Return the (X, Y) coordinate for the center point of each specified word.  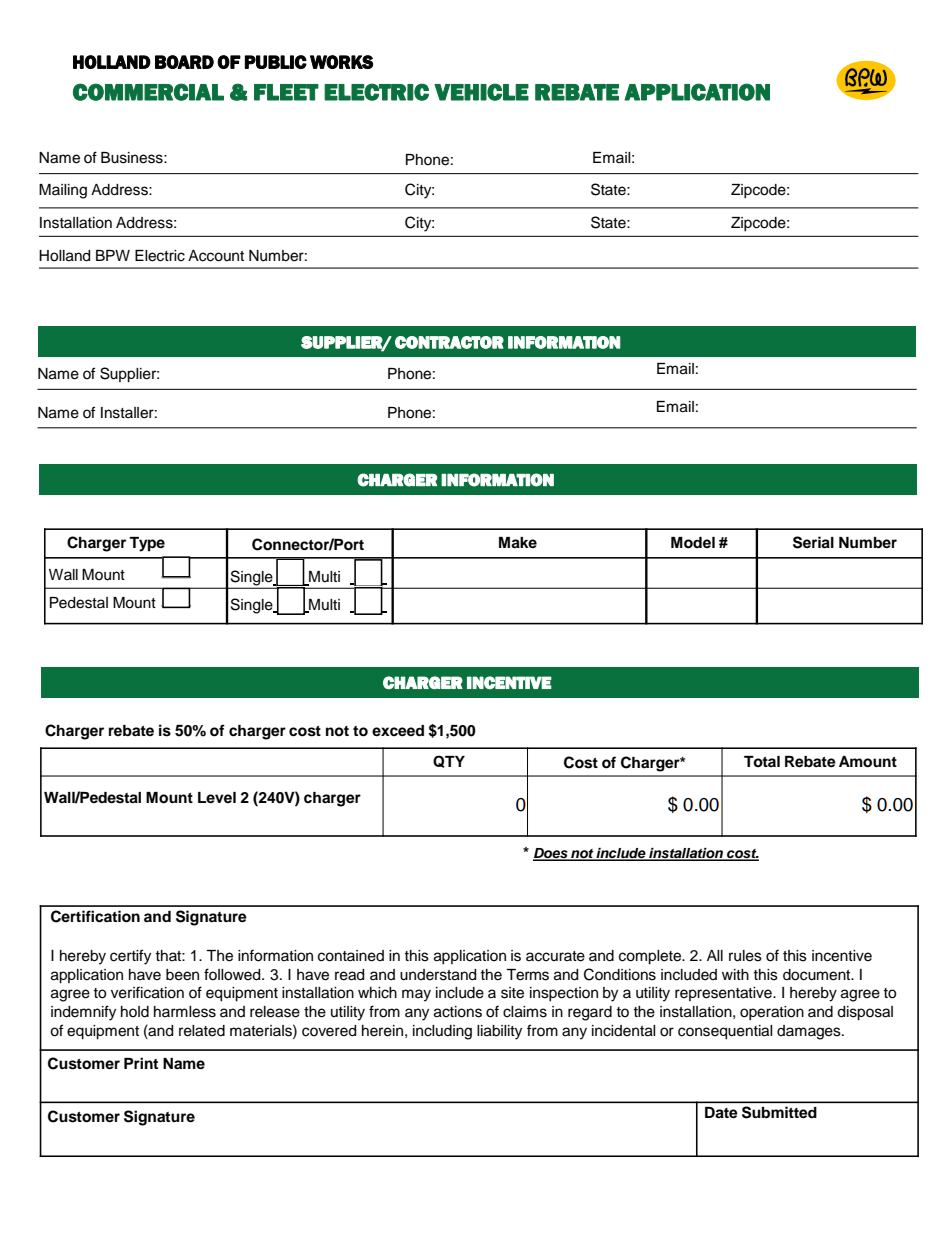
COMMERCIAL (148, 92)
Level (217, 797)
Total (762, 761)
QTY (449, 761)
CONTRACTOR (449, 342)
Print (141, 1063)
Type (147, 544)
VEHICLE (481, 92)
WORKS (341, 62)
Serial (813, 542)
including (442, 1032)
